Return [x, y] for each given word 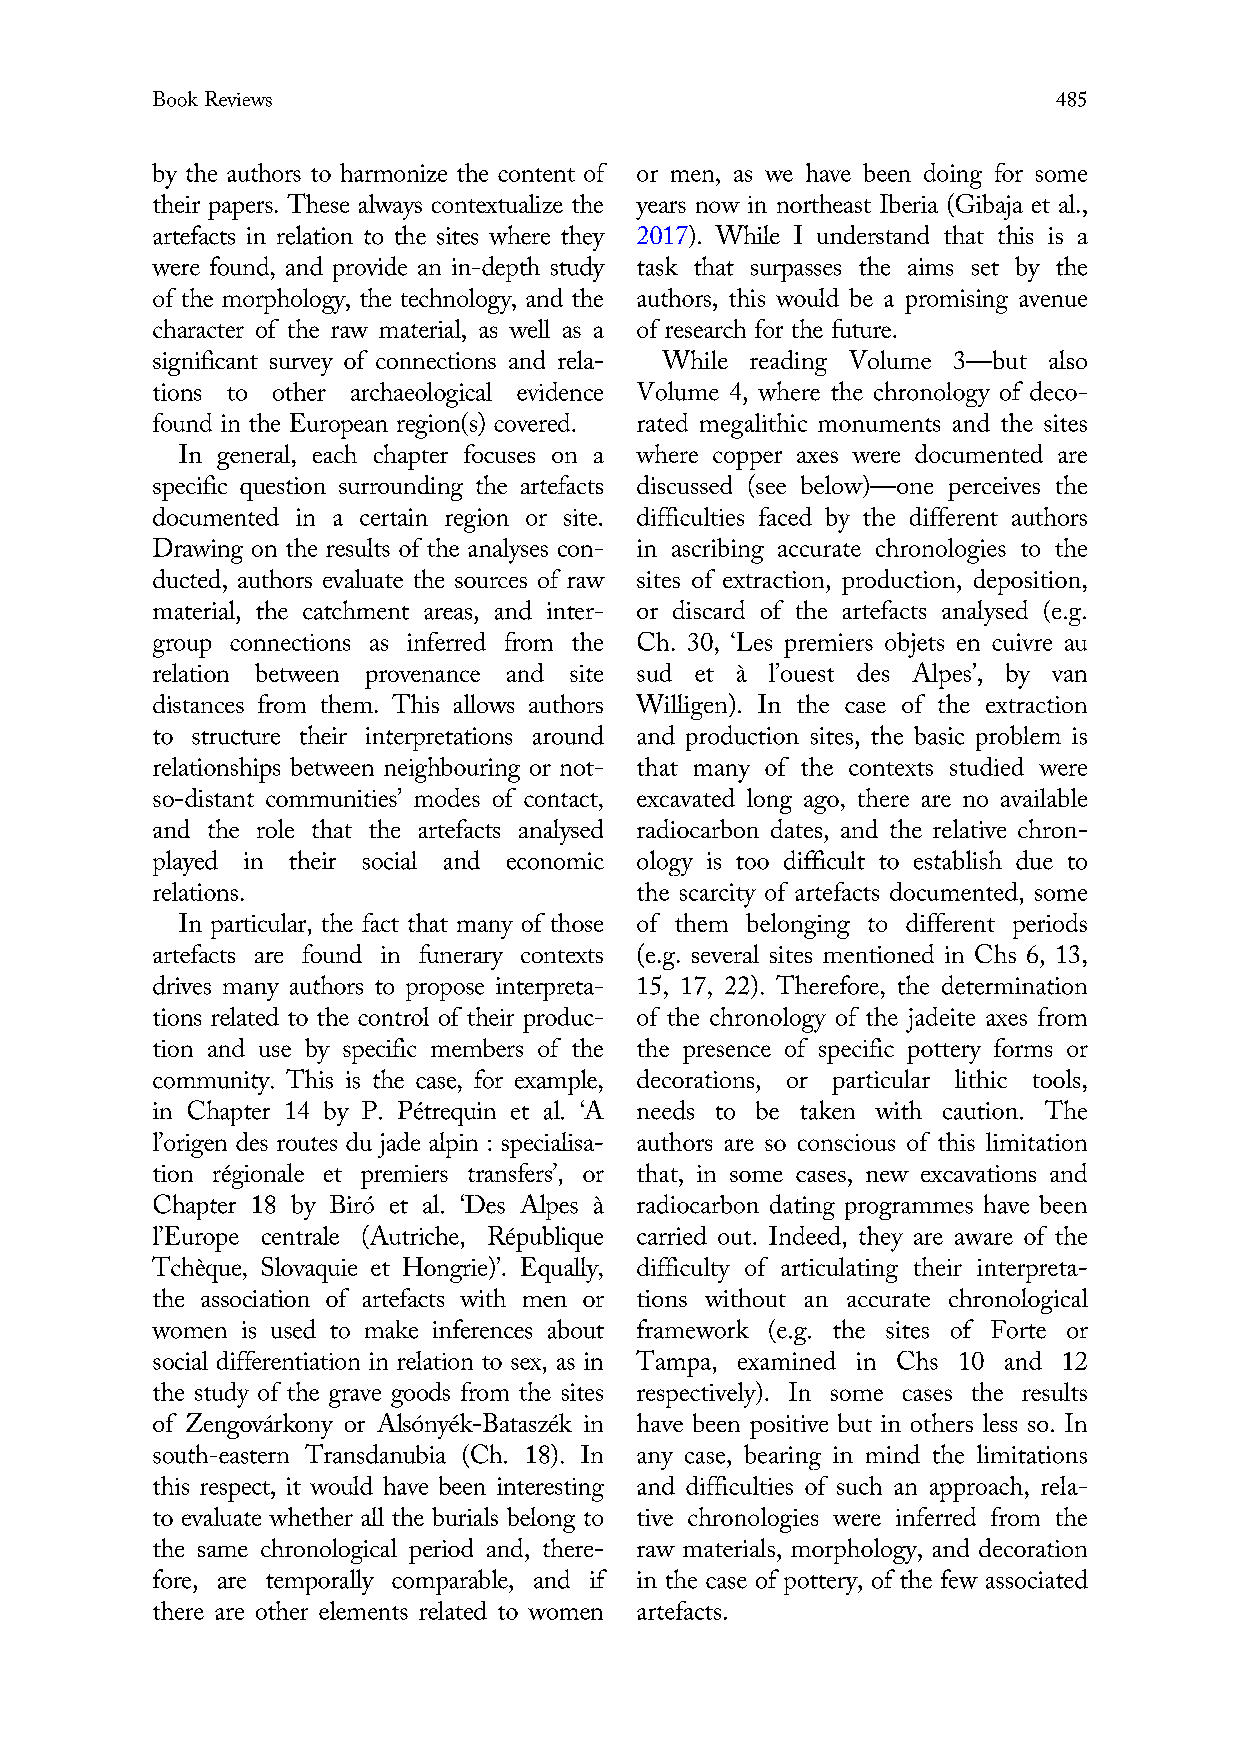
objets [914, 645]
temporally [320, 1582]
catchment [356, 610]
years [661, 210]
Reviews [238, 99]
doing [953, 176]
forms [1023, 1047]
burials [465, 1516]
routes [307, 1144]
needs [665, 1110]
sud [654, 672]
